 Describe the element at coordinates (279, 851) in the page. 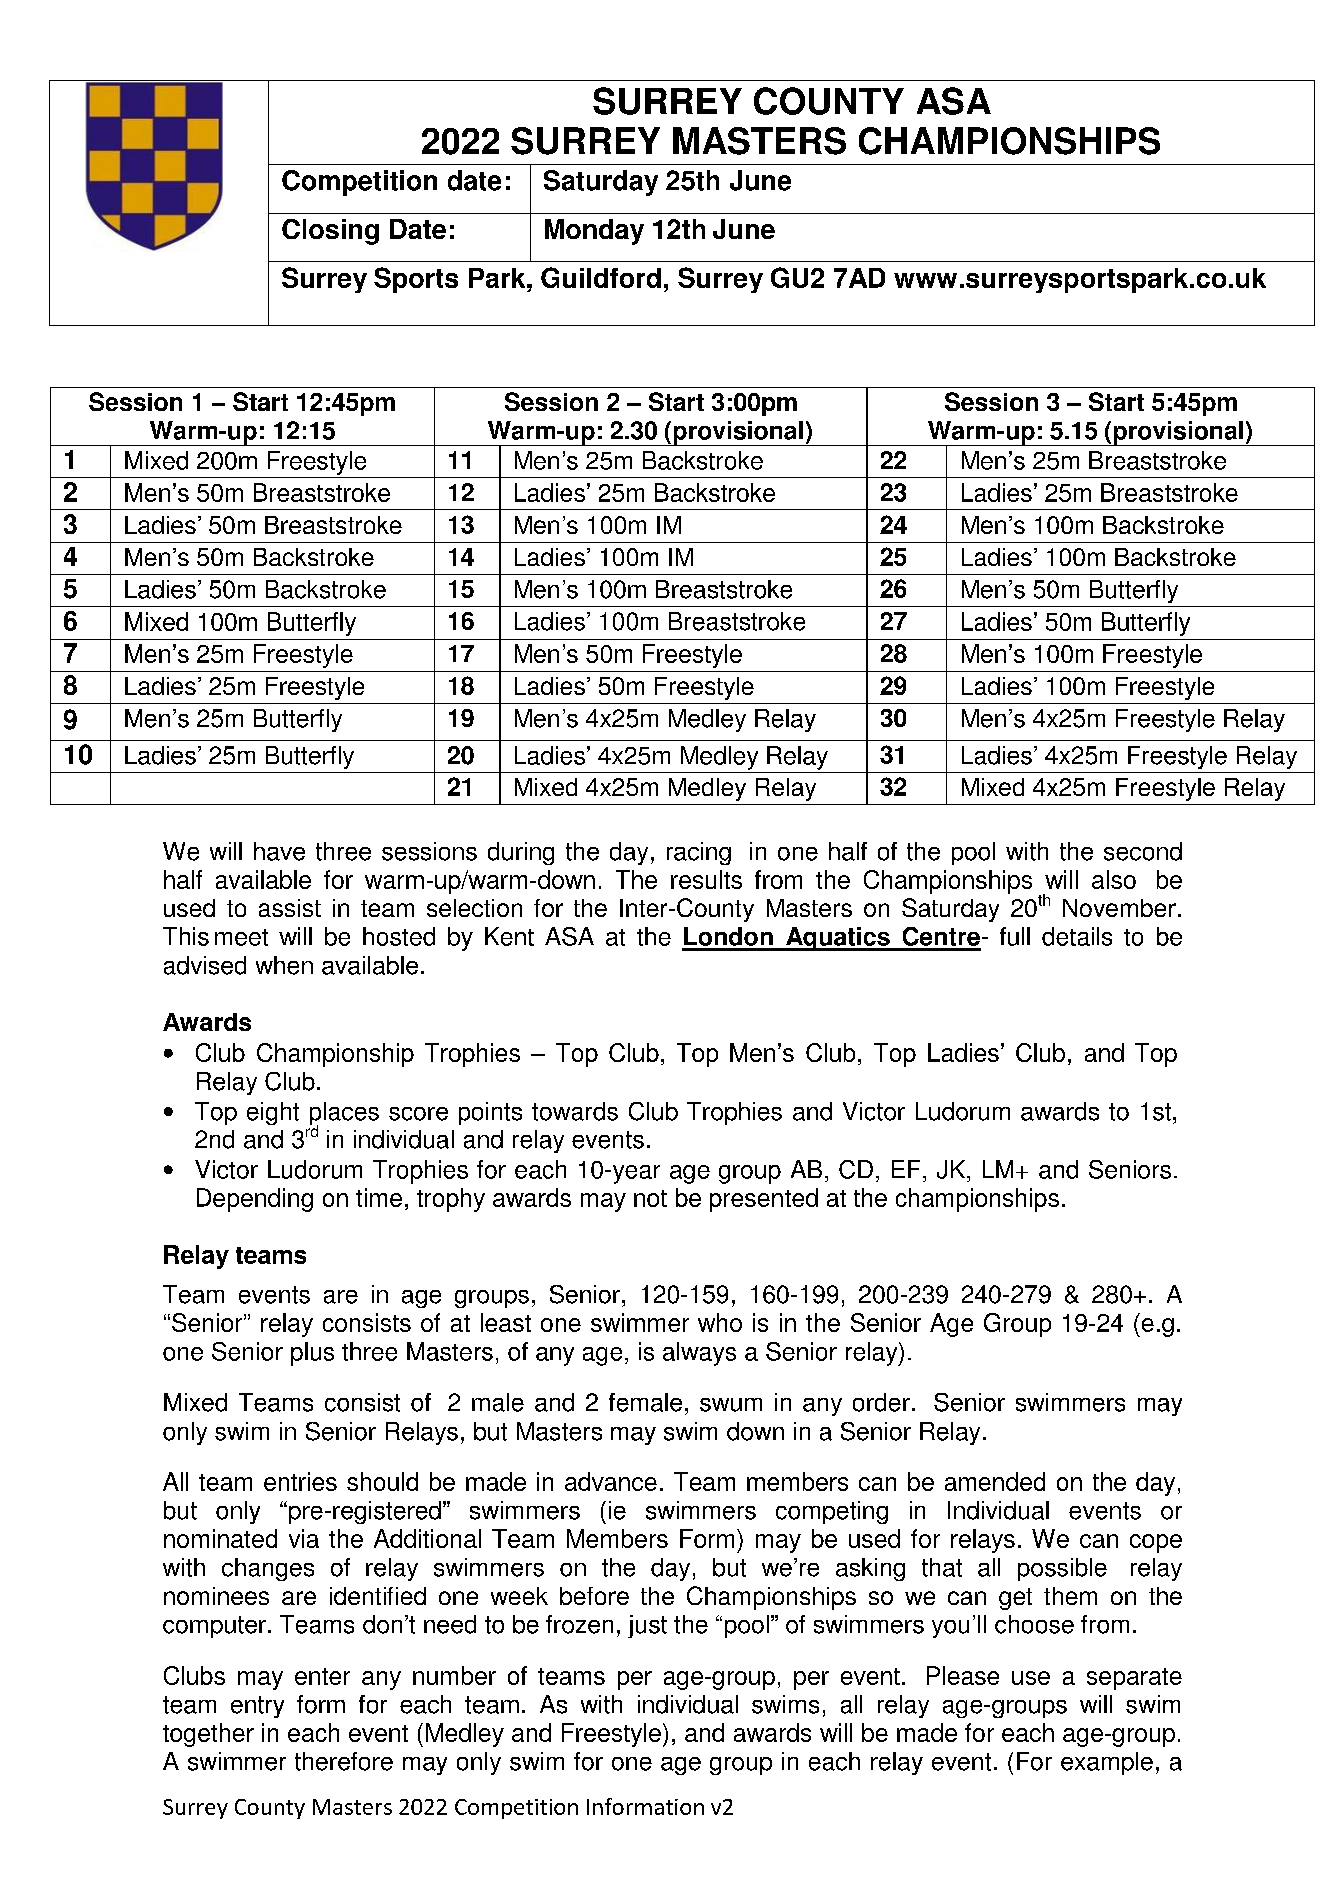

I see `have` at that location.
